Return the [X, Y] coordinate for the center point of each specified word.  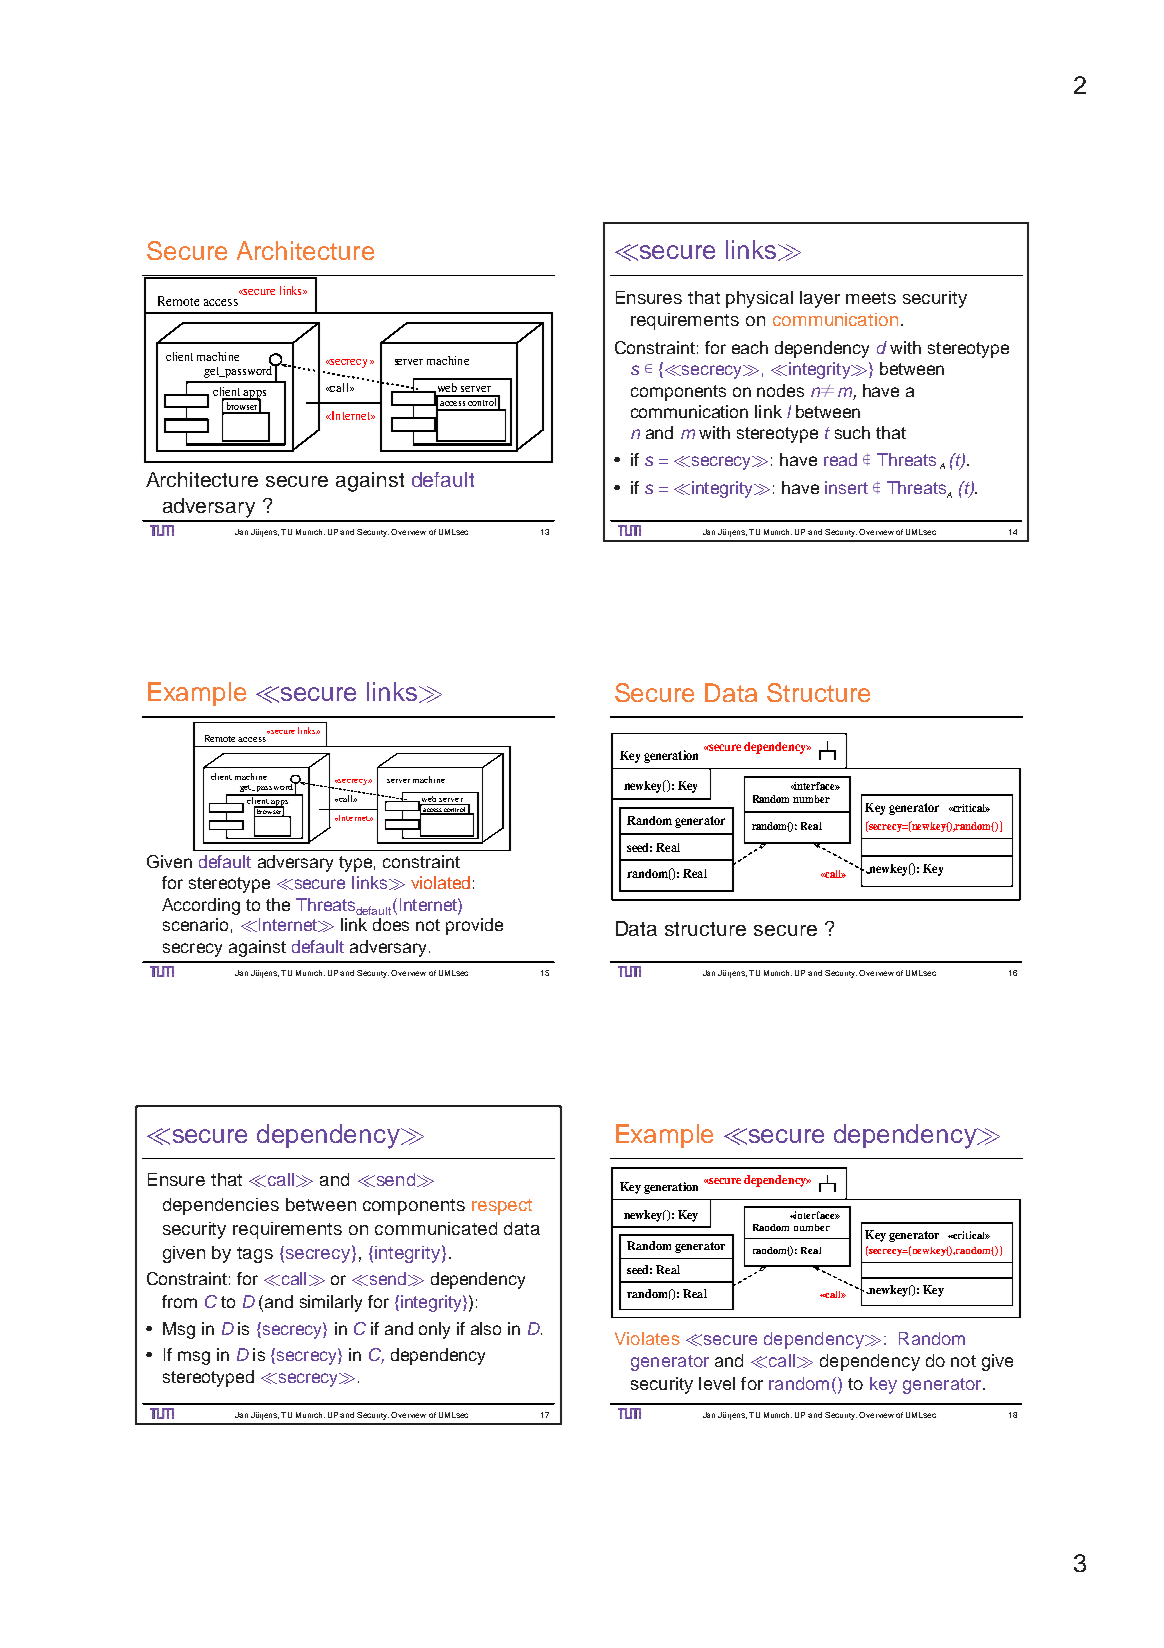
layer [820, 299]
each [750, 347]
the [278, 904]
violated [440, 882]
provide [474, 926]
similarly [331, 1303]
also [486, 1328]
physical [759, 299]
